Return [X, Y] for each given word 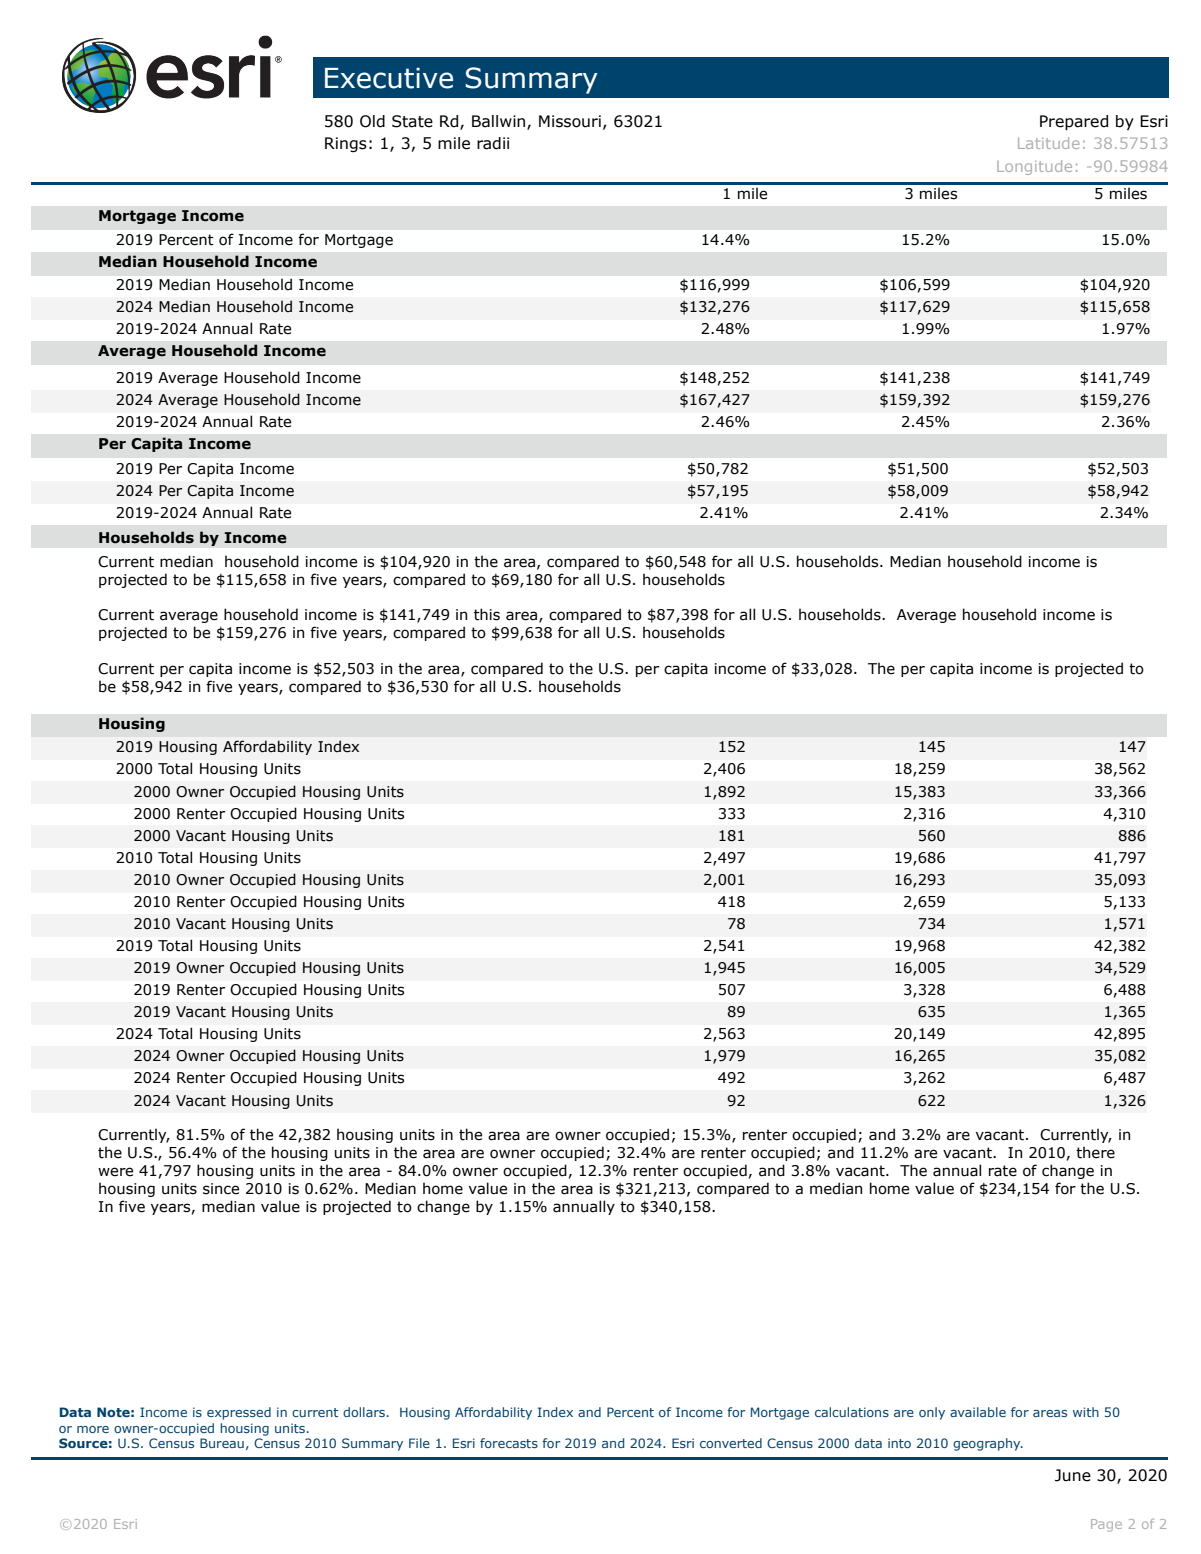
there [1095, 1152]
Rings [346, 144]
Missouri [570, 121]
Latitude [1048, 143]
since [221, 1189]
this [487, 614]
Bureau [222, 1443]
